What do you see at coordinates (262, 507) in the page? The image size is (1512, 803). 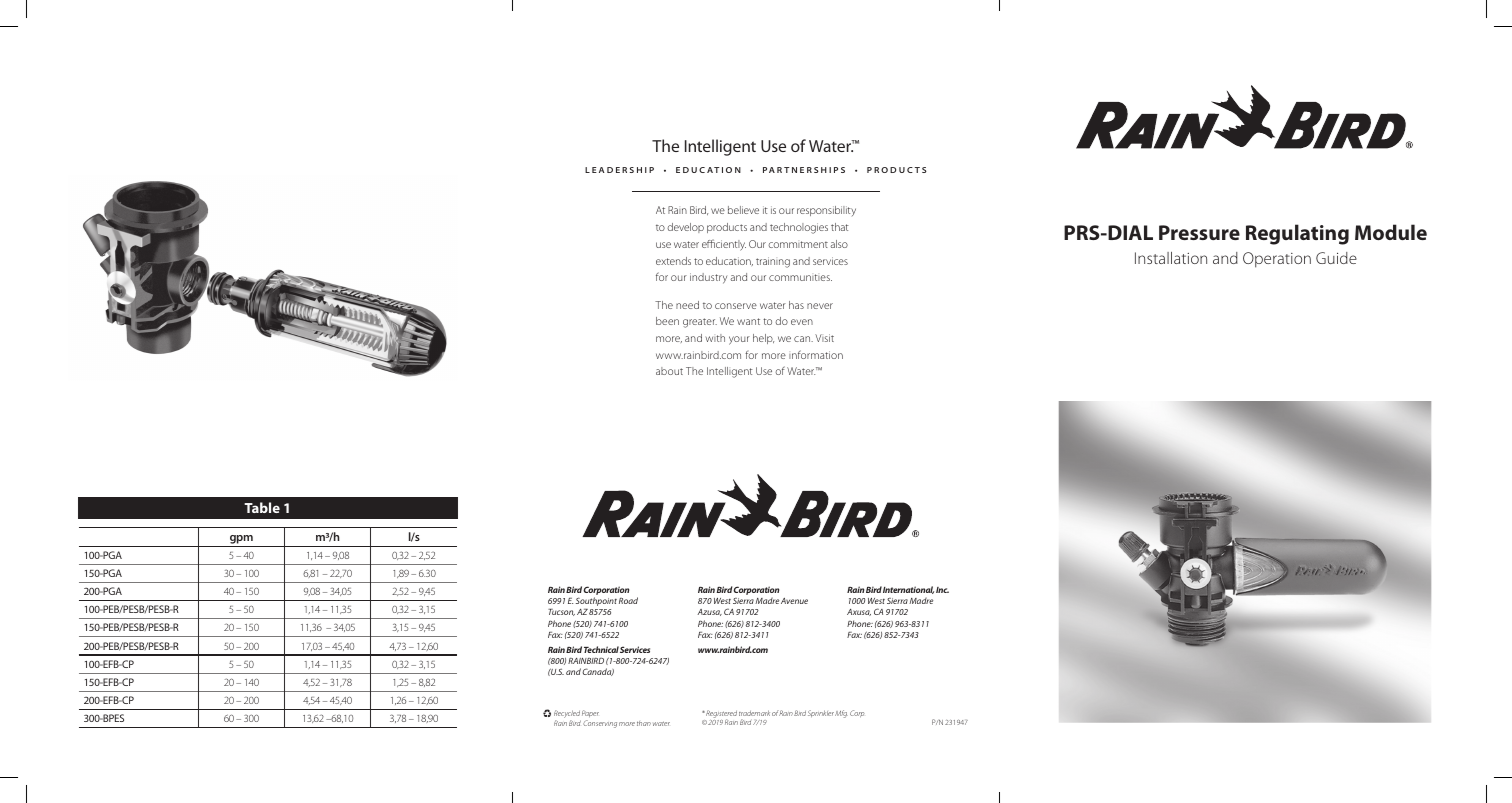 I see `Table` at bounding box center [262, 507].
